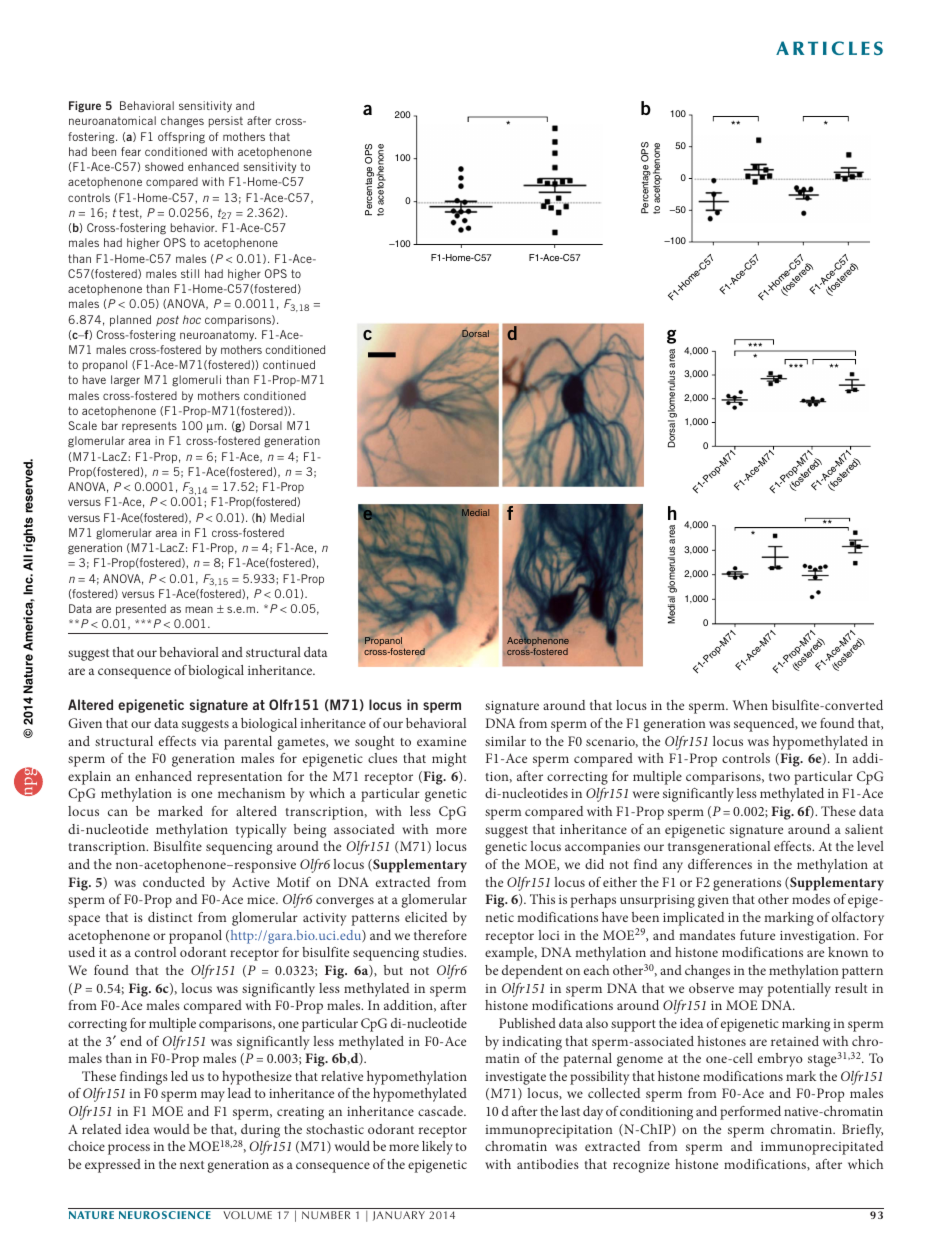 This page has width=952, height=1256. What do you see at coordinates (181, 138) in the page?
I see `offspring` at bounding box center [181, 138].
